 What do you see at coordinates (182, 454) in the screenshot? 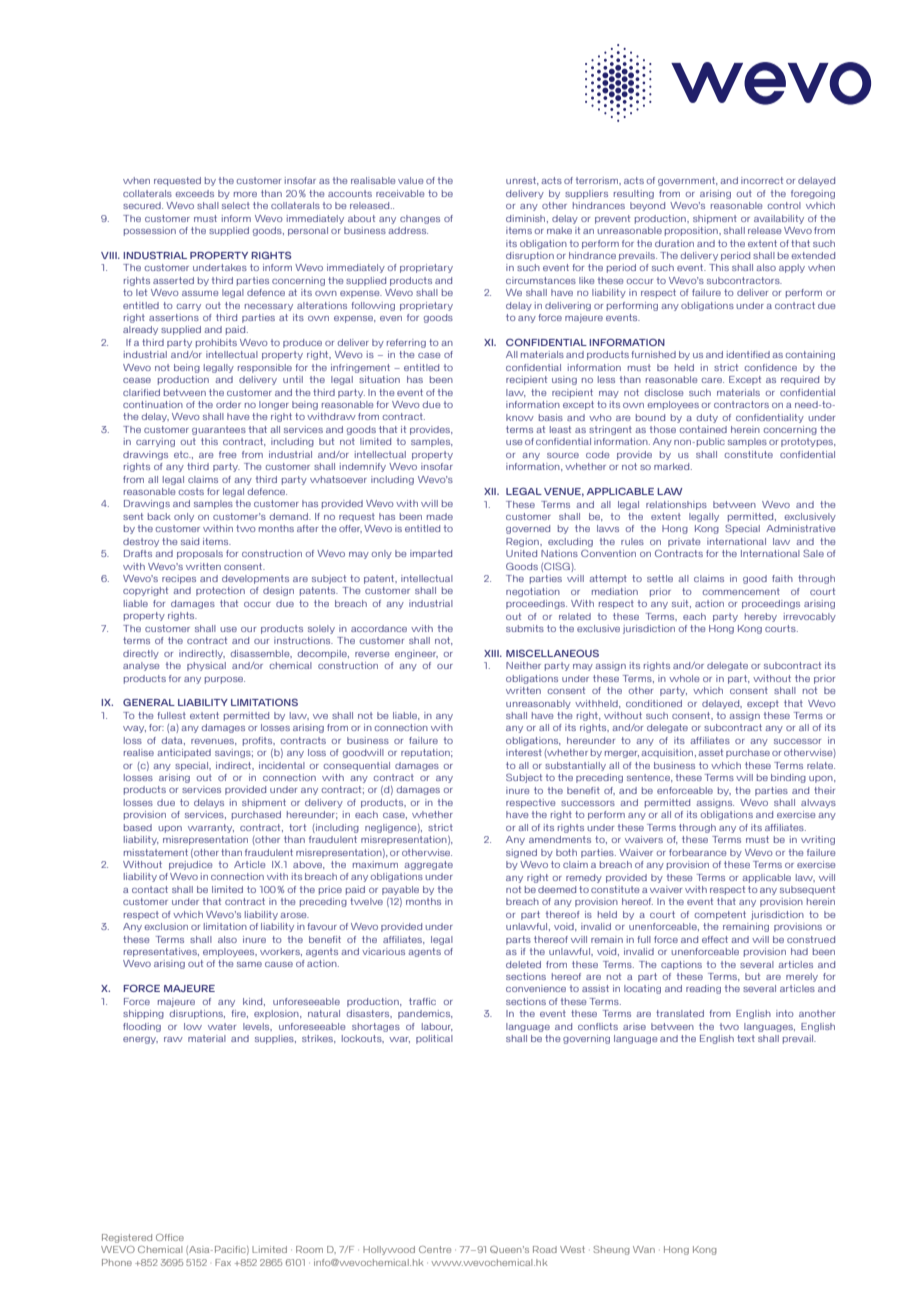
I see `etc` at bounding box center [182, 454].
